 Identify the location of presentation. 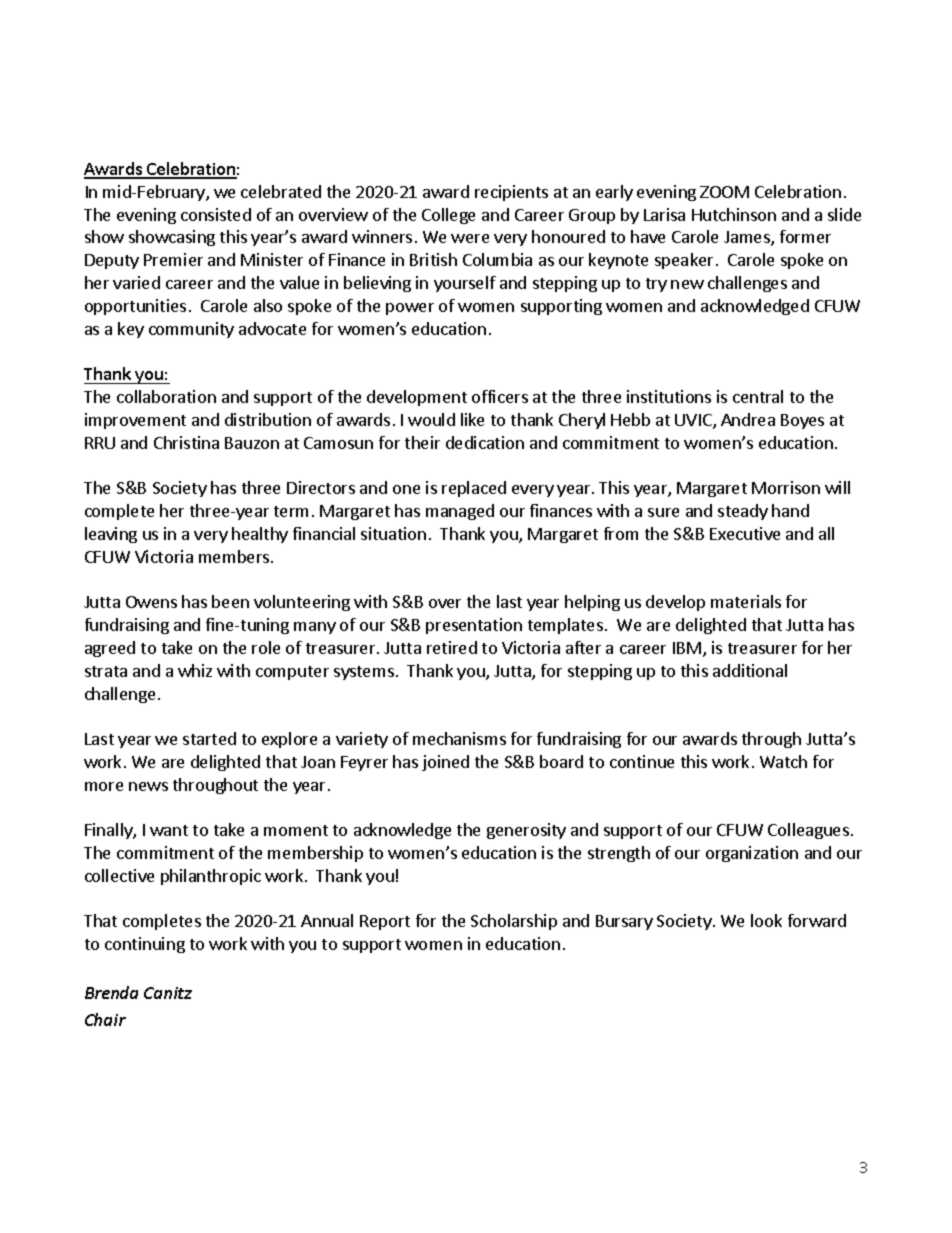
(474, 626).
